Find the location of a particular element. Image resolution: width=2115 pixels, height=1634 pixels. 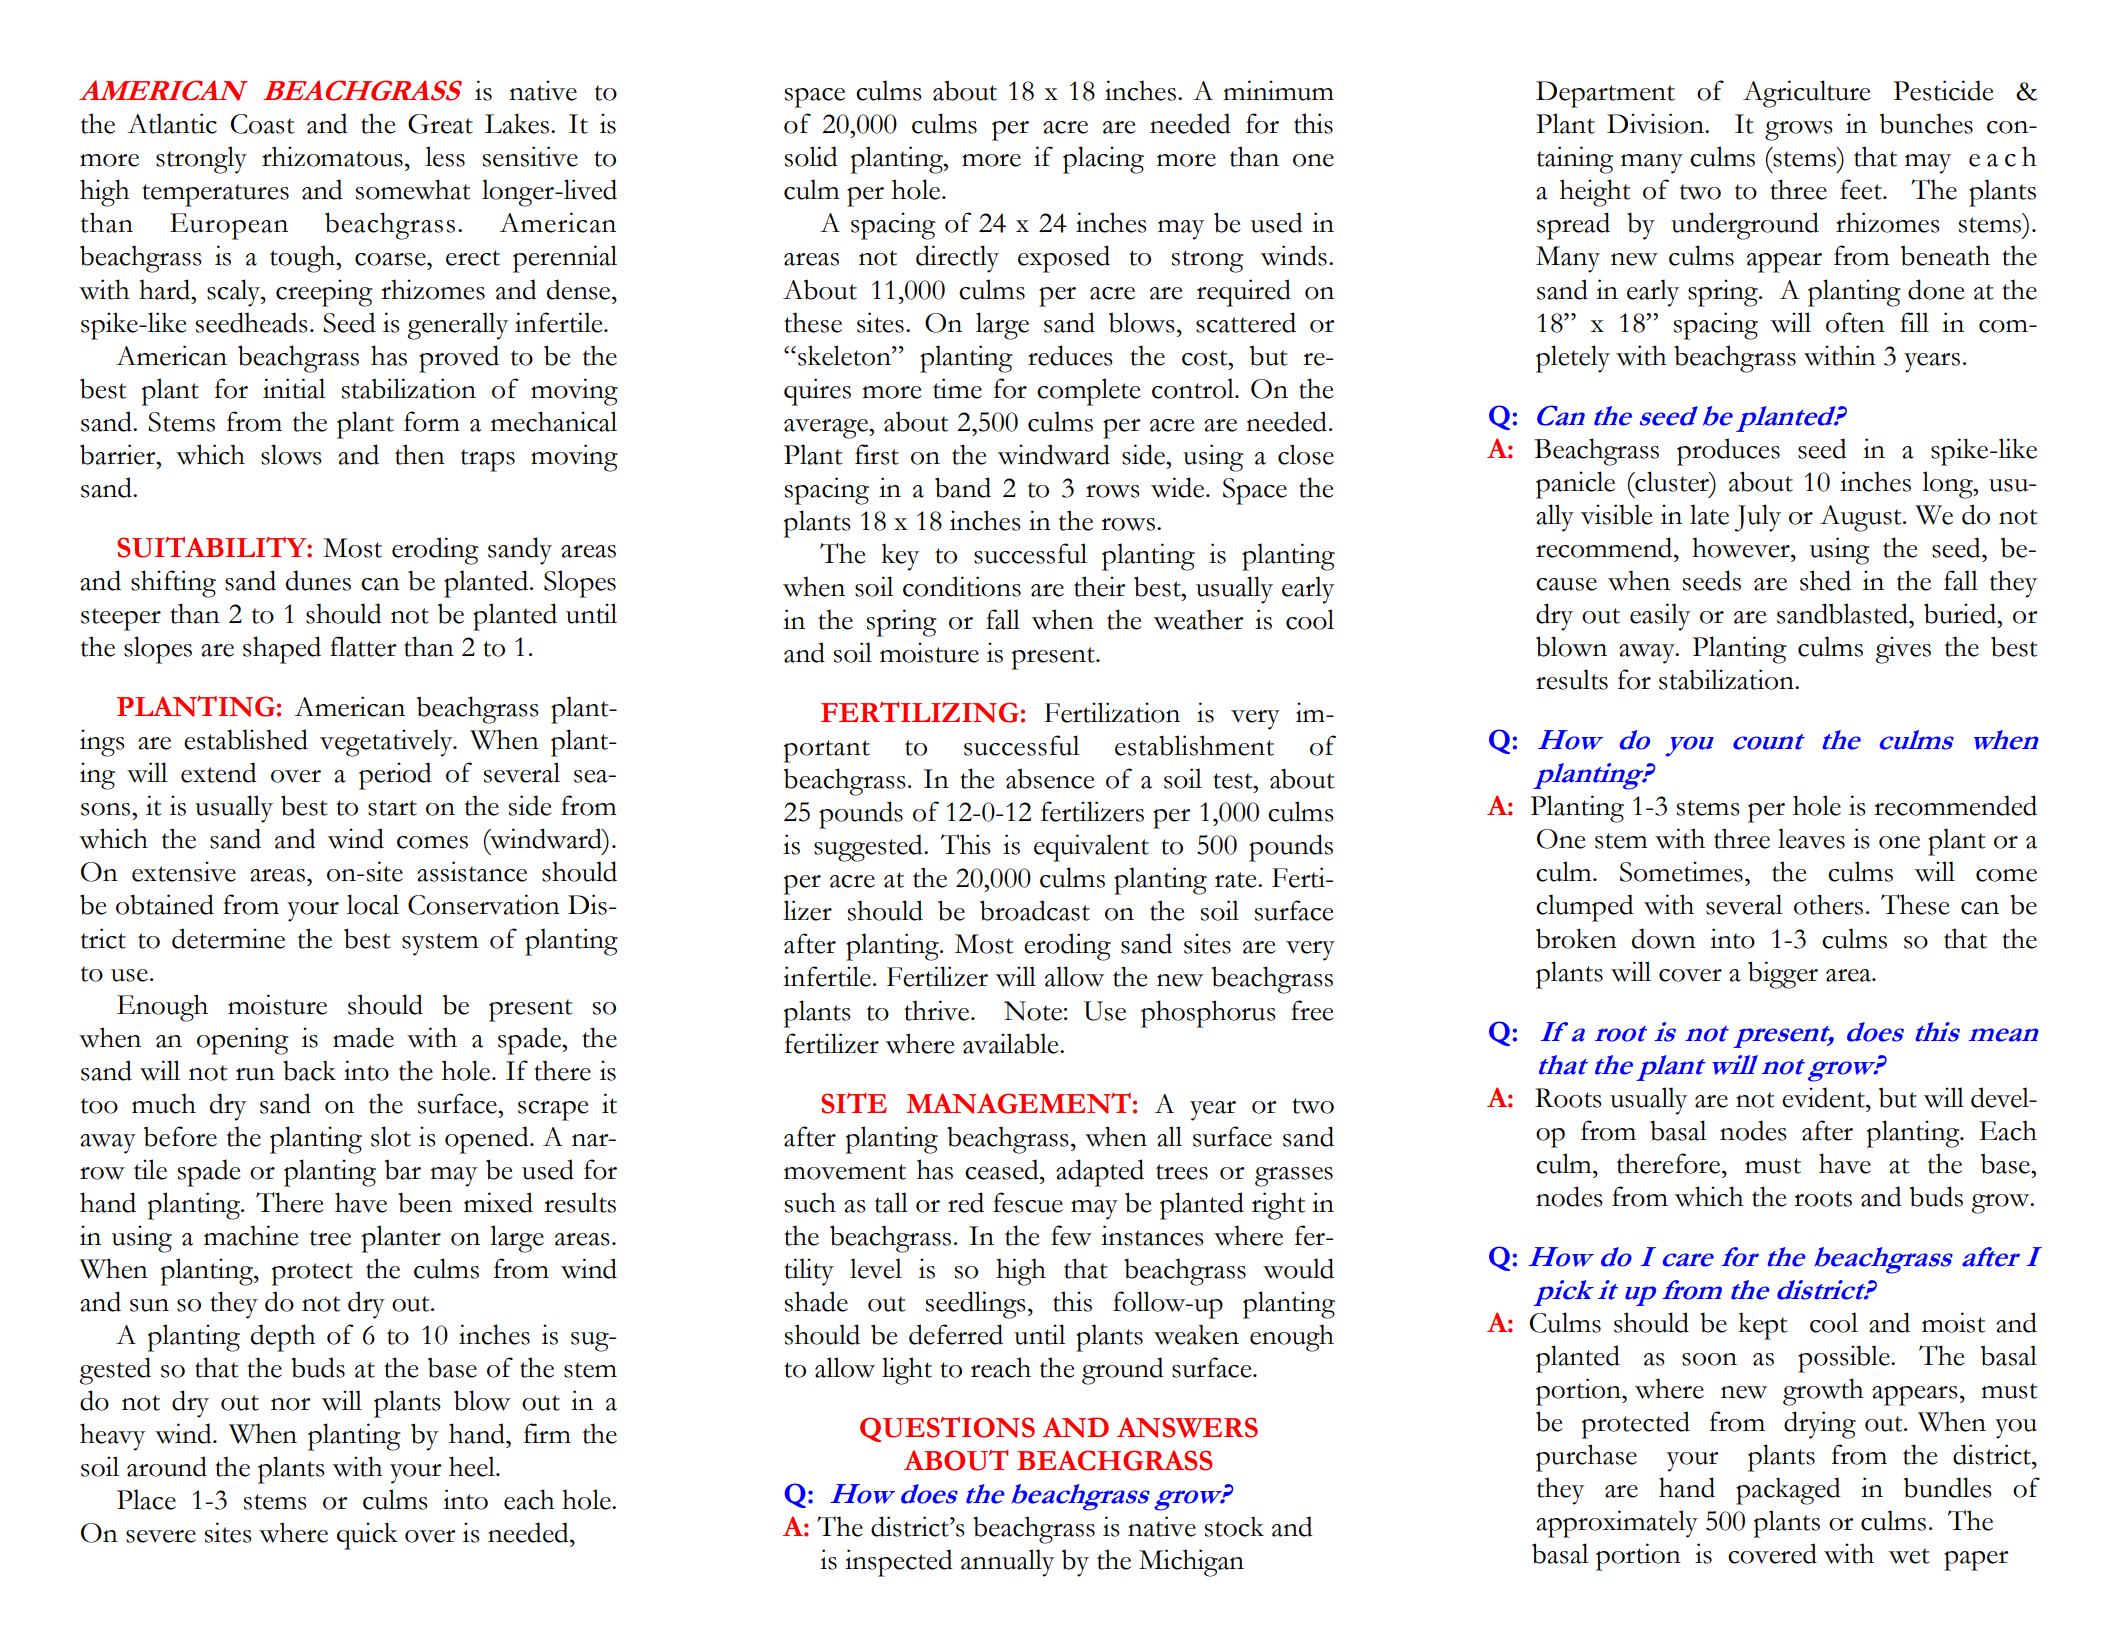

equivalent is located at coordinates (1091, 848).
